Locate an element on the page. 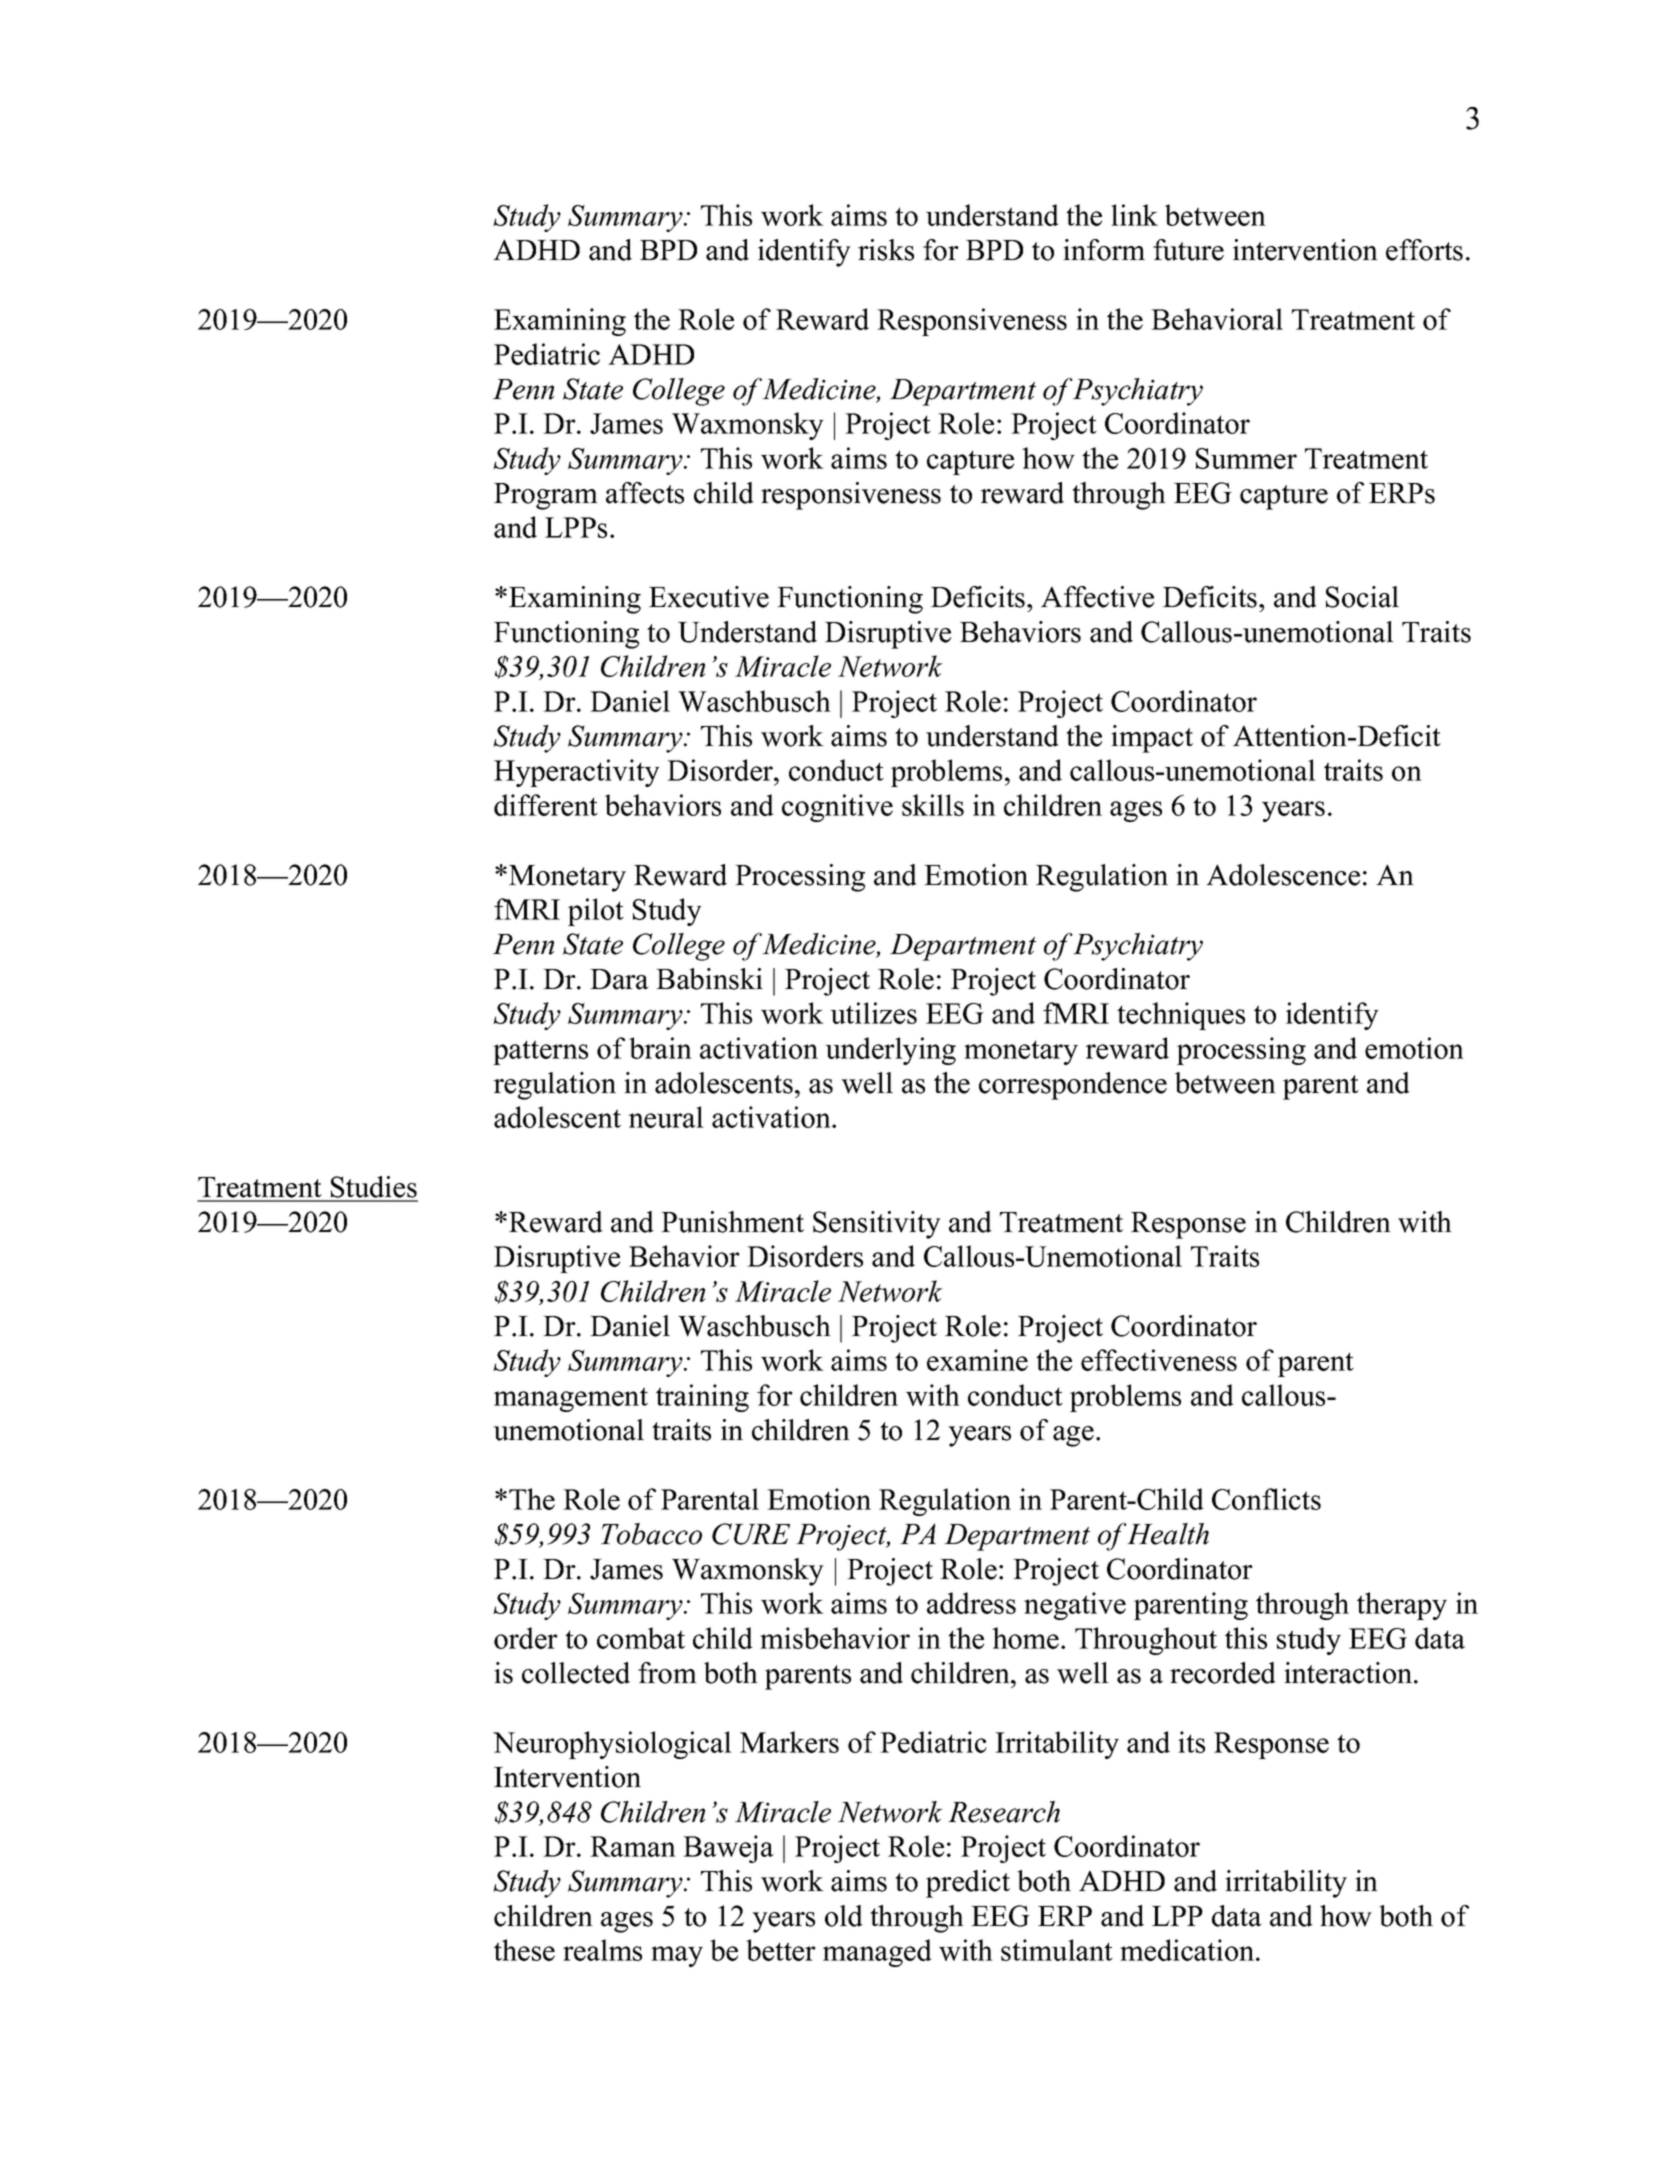 The height and width of the page is (2173, 1679). Adolescence is located at coordinates (1283, 875).
